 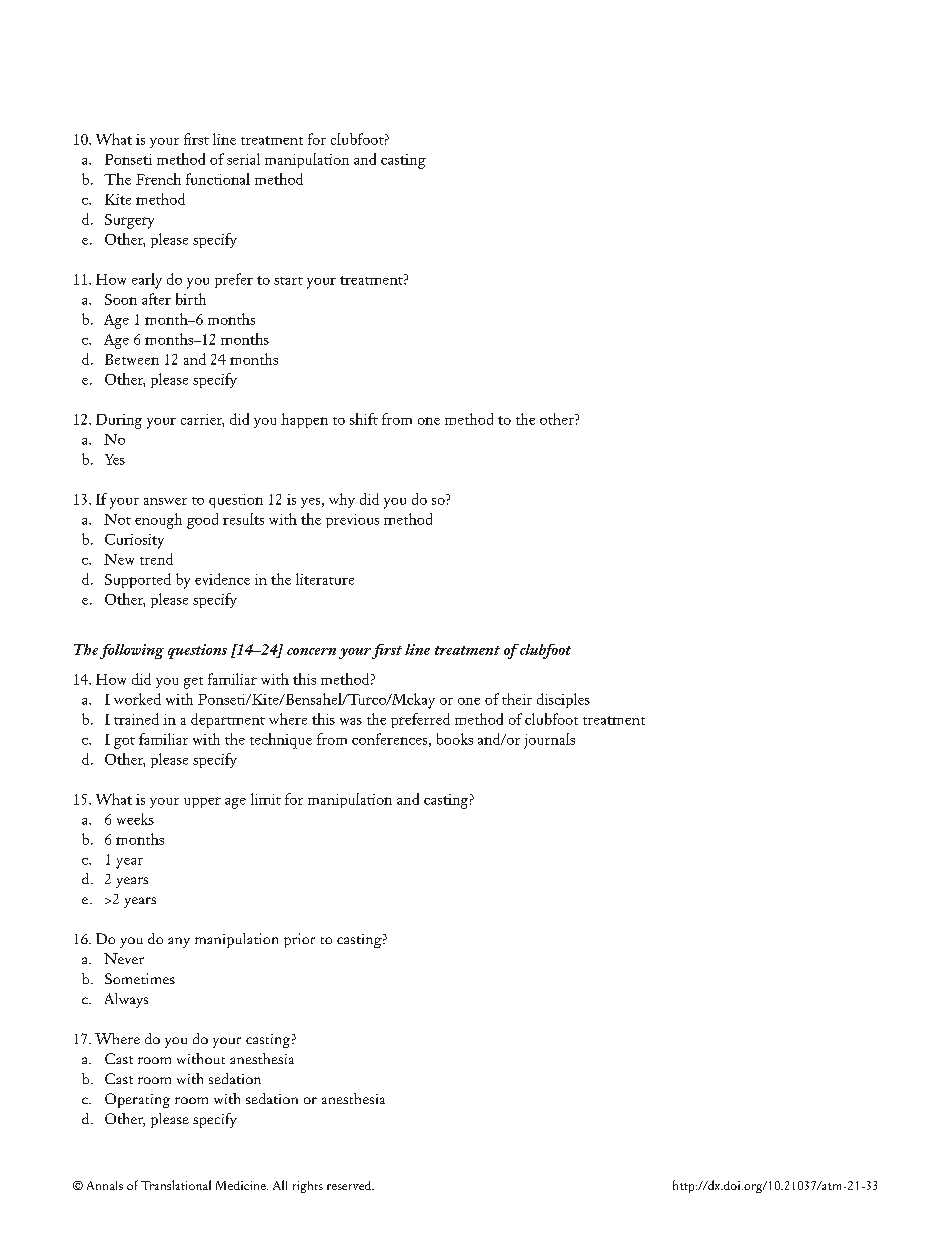 What do you see at coordinates (308, 1187) in the page?
I see `rights` at bounding box center [308, 1187].
